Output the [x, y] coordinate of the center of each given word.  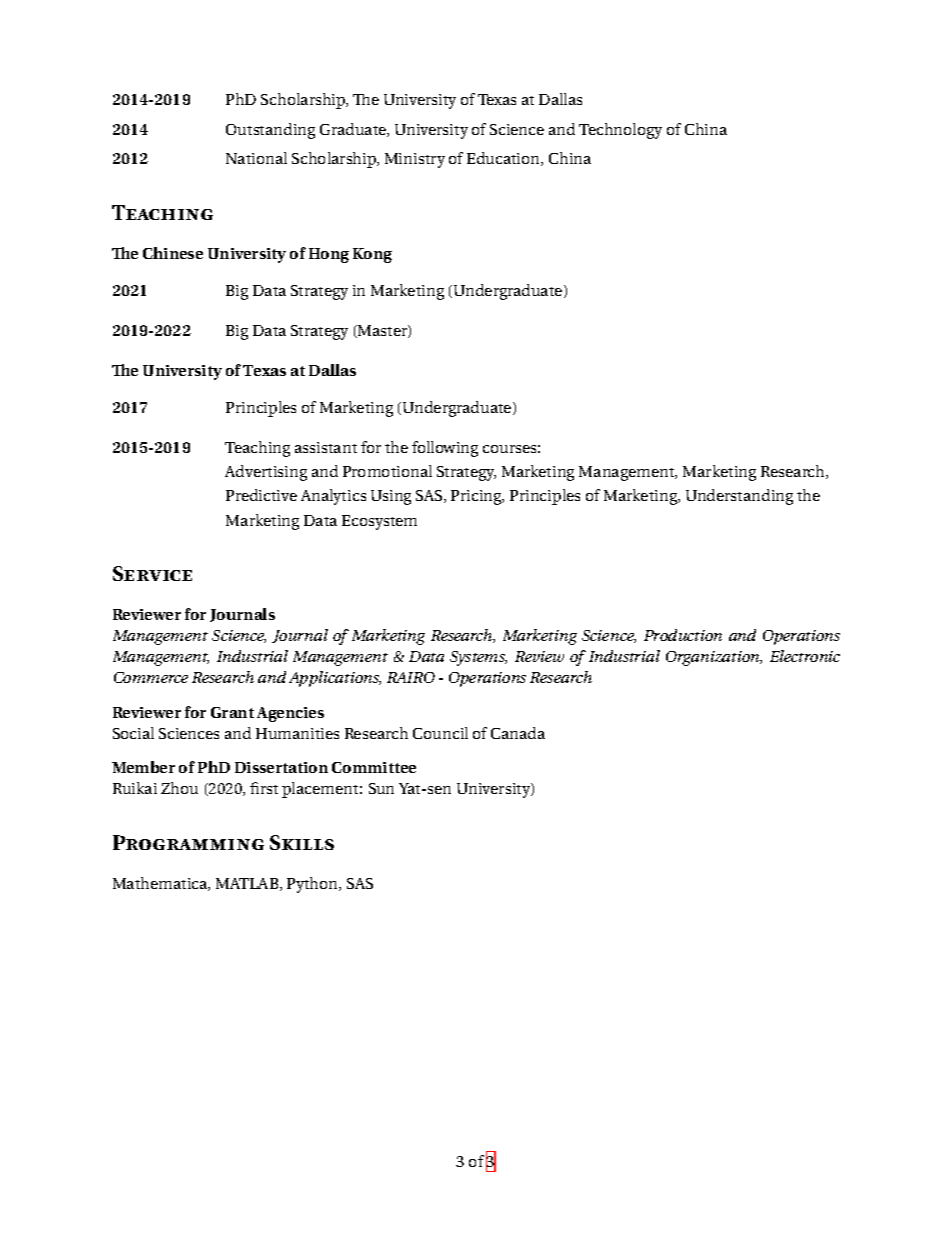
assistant [326, 447]
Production [683, 635]
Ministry [415, 160]
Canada [518, 733]
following [445, 449]
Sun [381, 788]
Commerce [151, 677]
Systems [478, 658]
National [256, 158]
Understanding [739, 497]
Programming [188, 842]
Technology [620, 131]
